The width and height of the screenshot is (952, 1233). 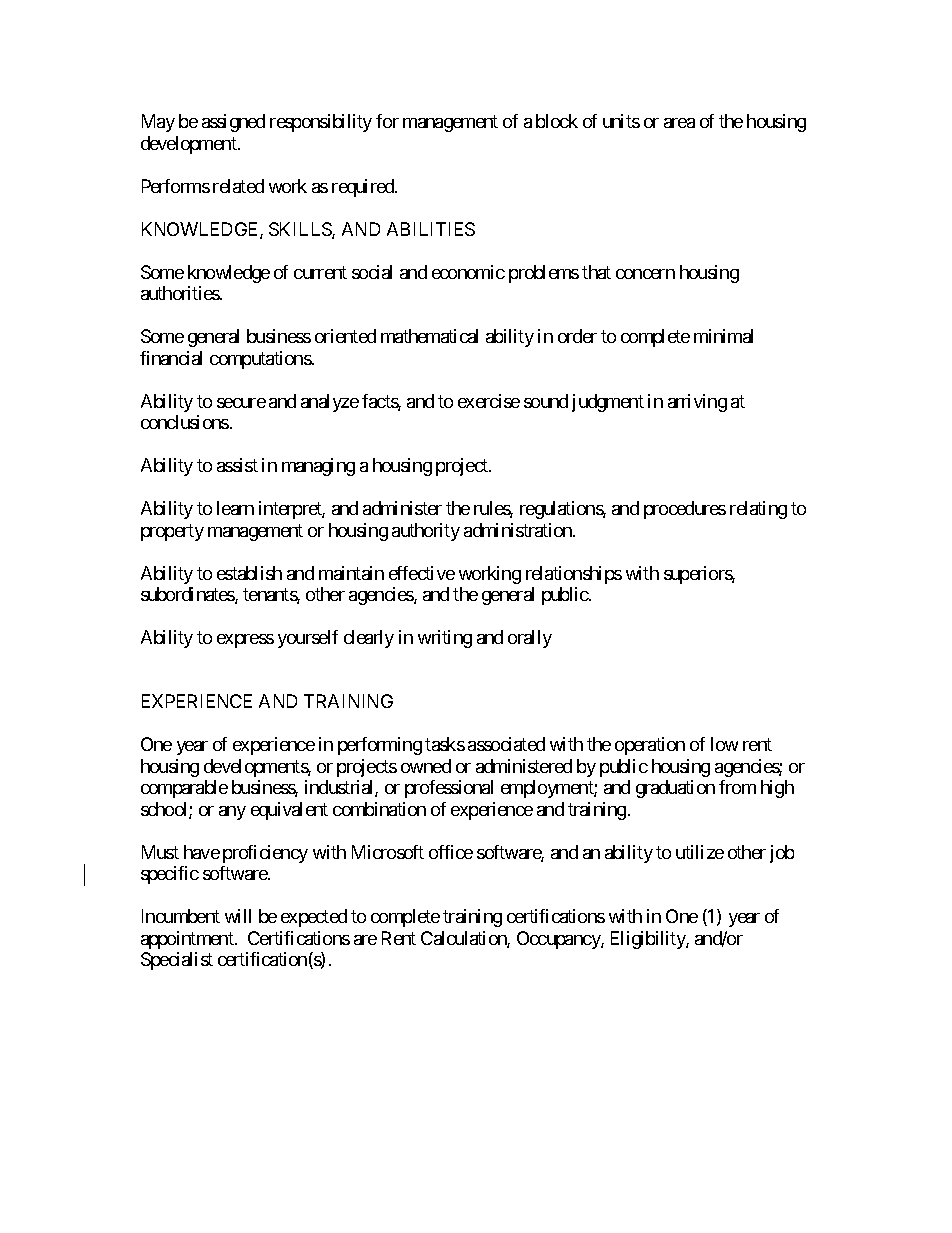 What do you see at coordinates (184, 789) in the screenshot?
I see `comparable` at bounding box center [184, 789].
